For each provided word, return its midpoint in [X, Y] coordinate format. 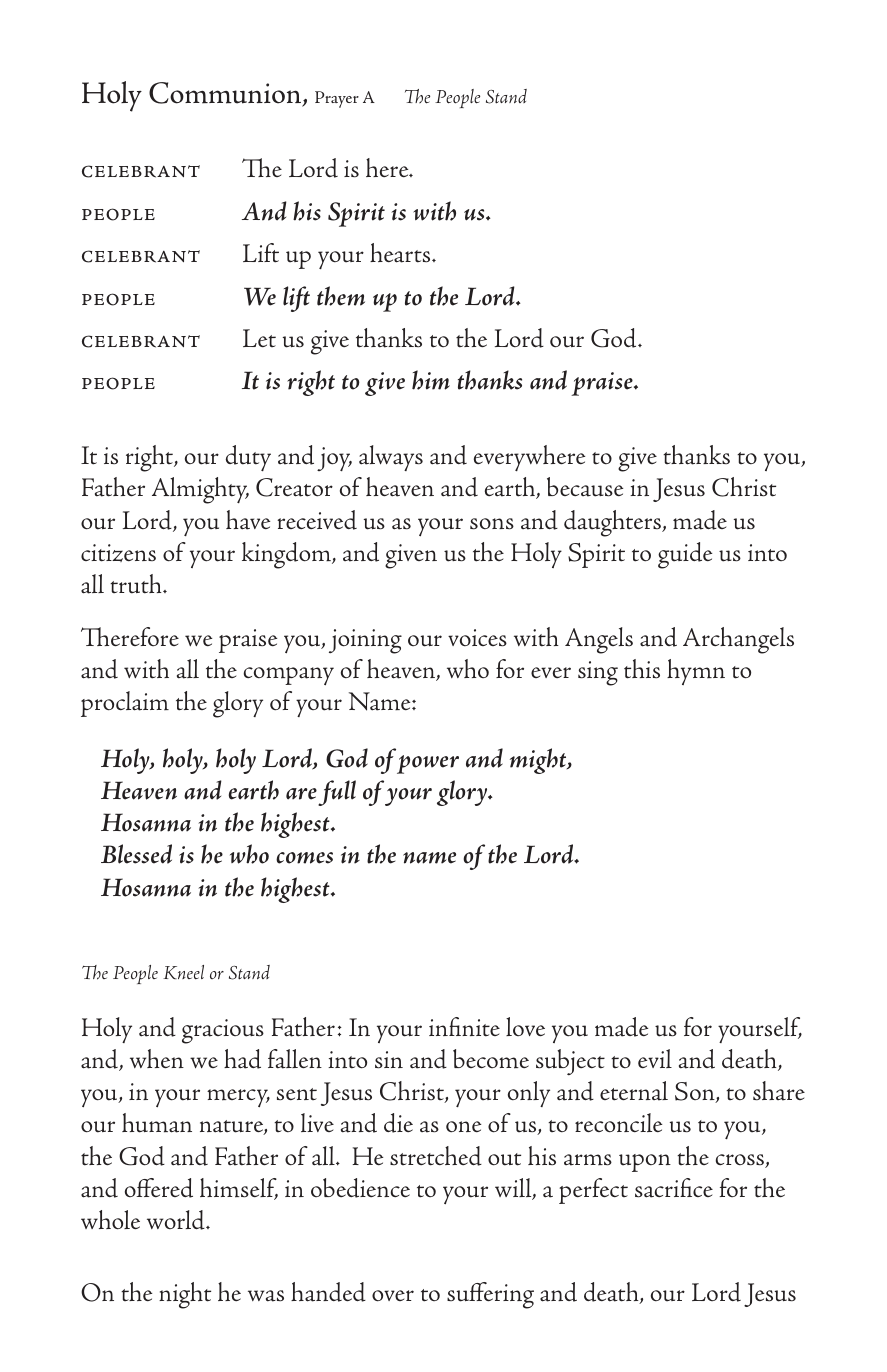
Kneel [183, 972]
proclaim [125, 704]
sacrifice [674, 1188]
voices [477, 638]
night [185, 1295]
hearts [401, 253]
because [585, 487]
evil [655, 1058]
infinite [464, 1027]
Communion [226, 94]
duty [248, 458]
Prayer [337, 99]
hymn [696, 672]
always [391, 458]
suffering [490, 1295]
